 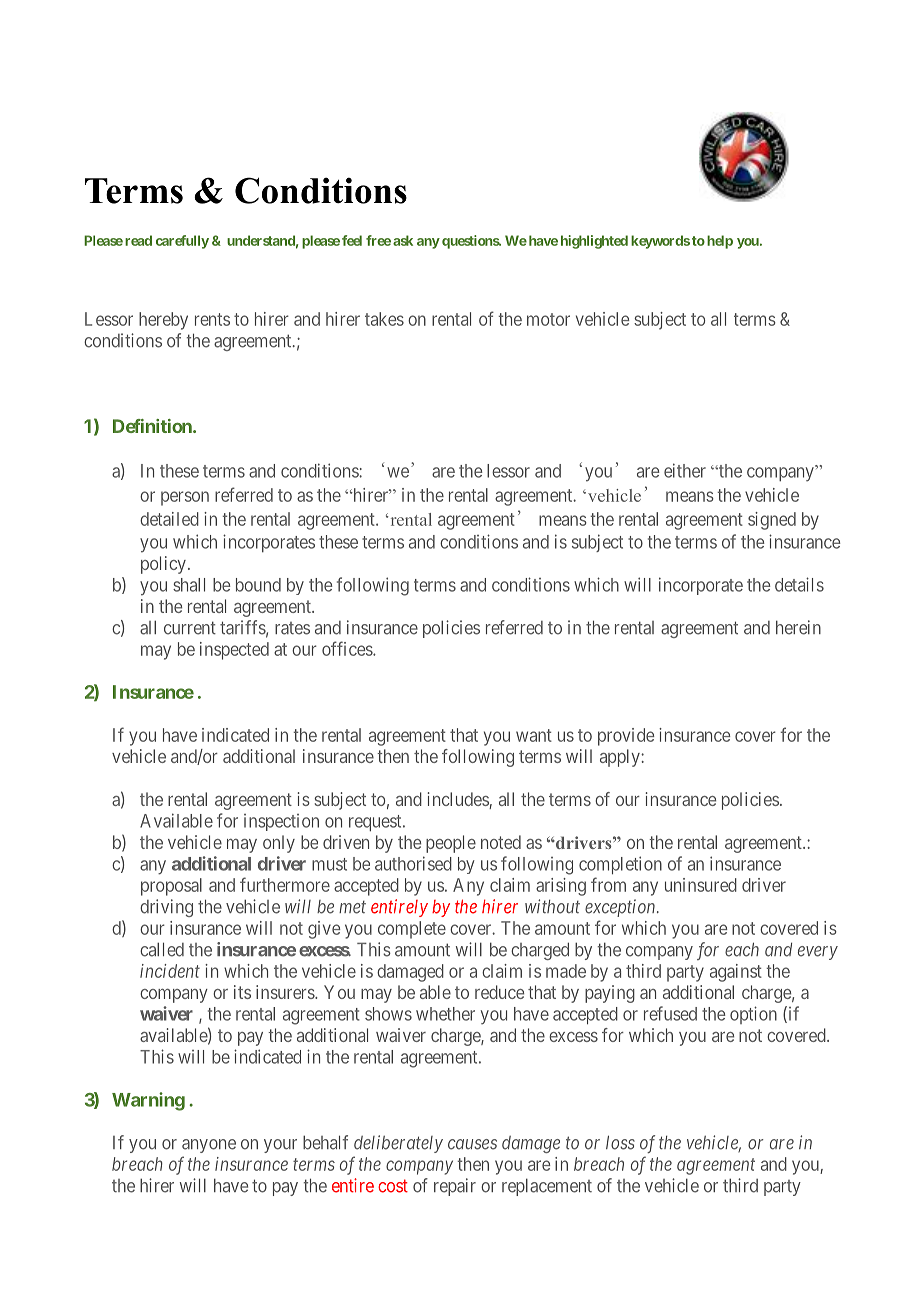 What do you see at coordinates (701, 885) in the screenshot?
I see `uninsured` at bounding box center [701, 885].
